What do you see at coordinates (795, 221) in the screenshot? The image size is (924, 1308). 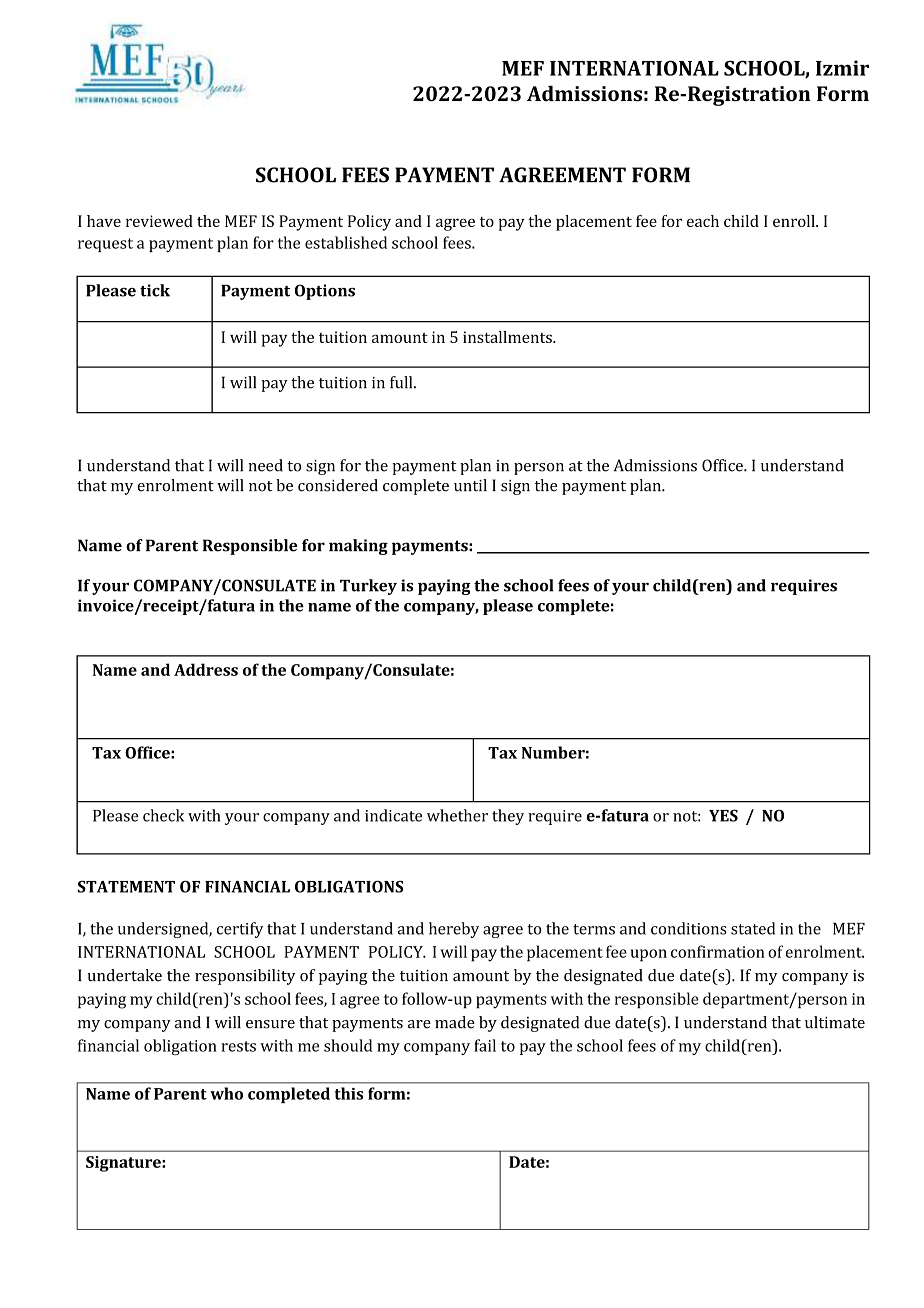 I see `enroll` at bounding box center [795, 221].
